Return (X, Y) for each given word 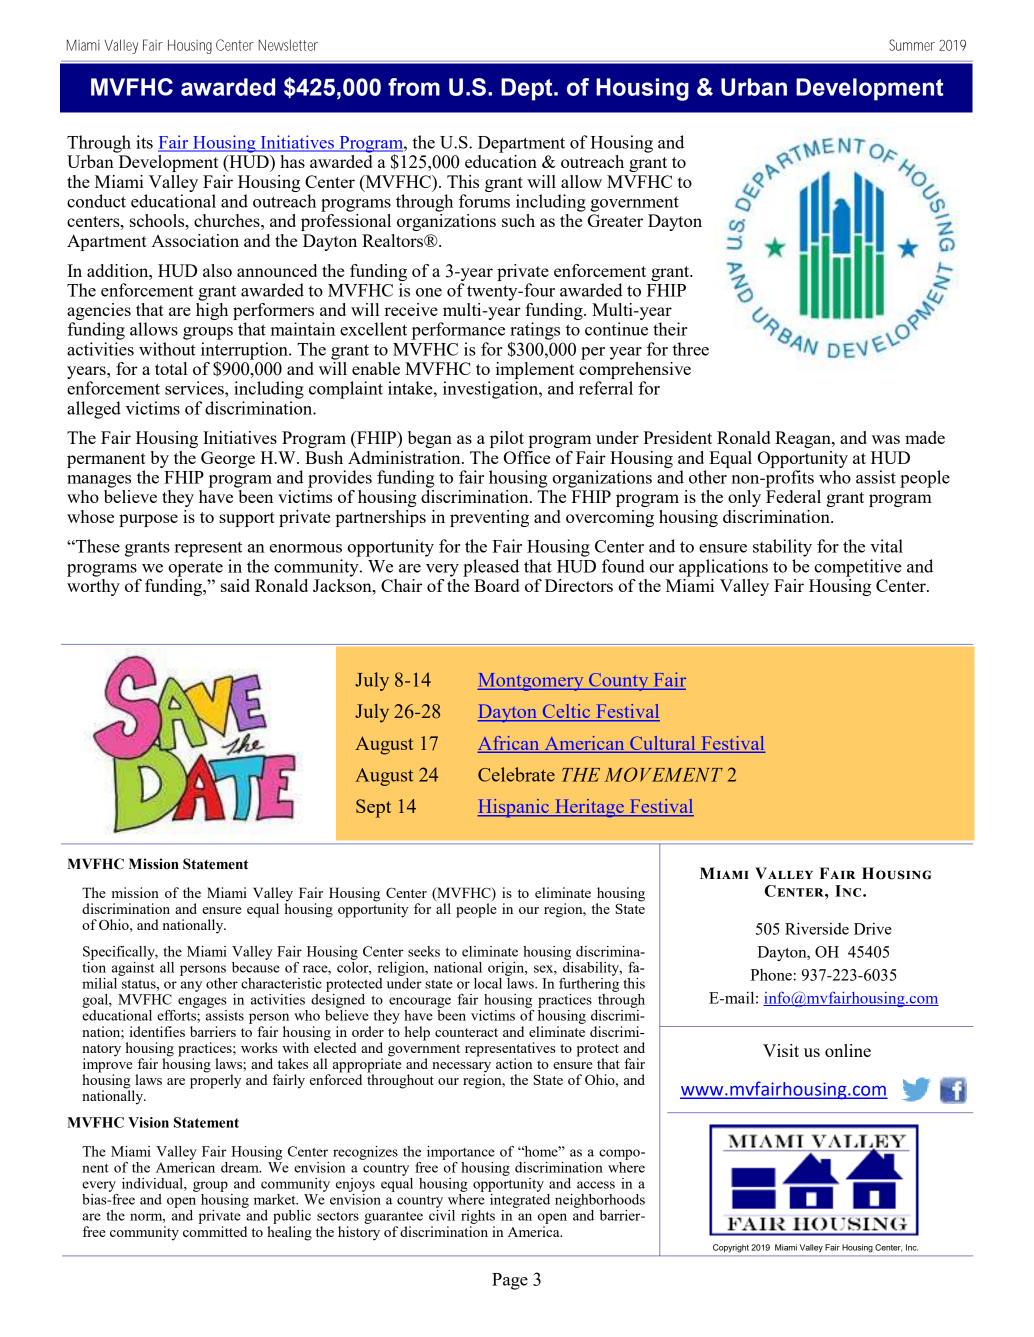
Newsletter (288, 45)
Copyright (731, 1248)
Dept (528, 89)
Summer (912, 45)
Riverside (817, 928)
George (228, 459)
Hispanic (514, 808)
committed (215, 1231)
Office (527, 457)
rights (478, 1217)
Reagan (804, 439)
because (256, 966)
